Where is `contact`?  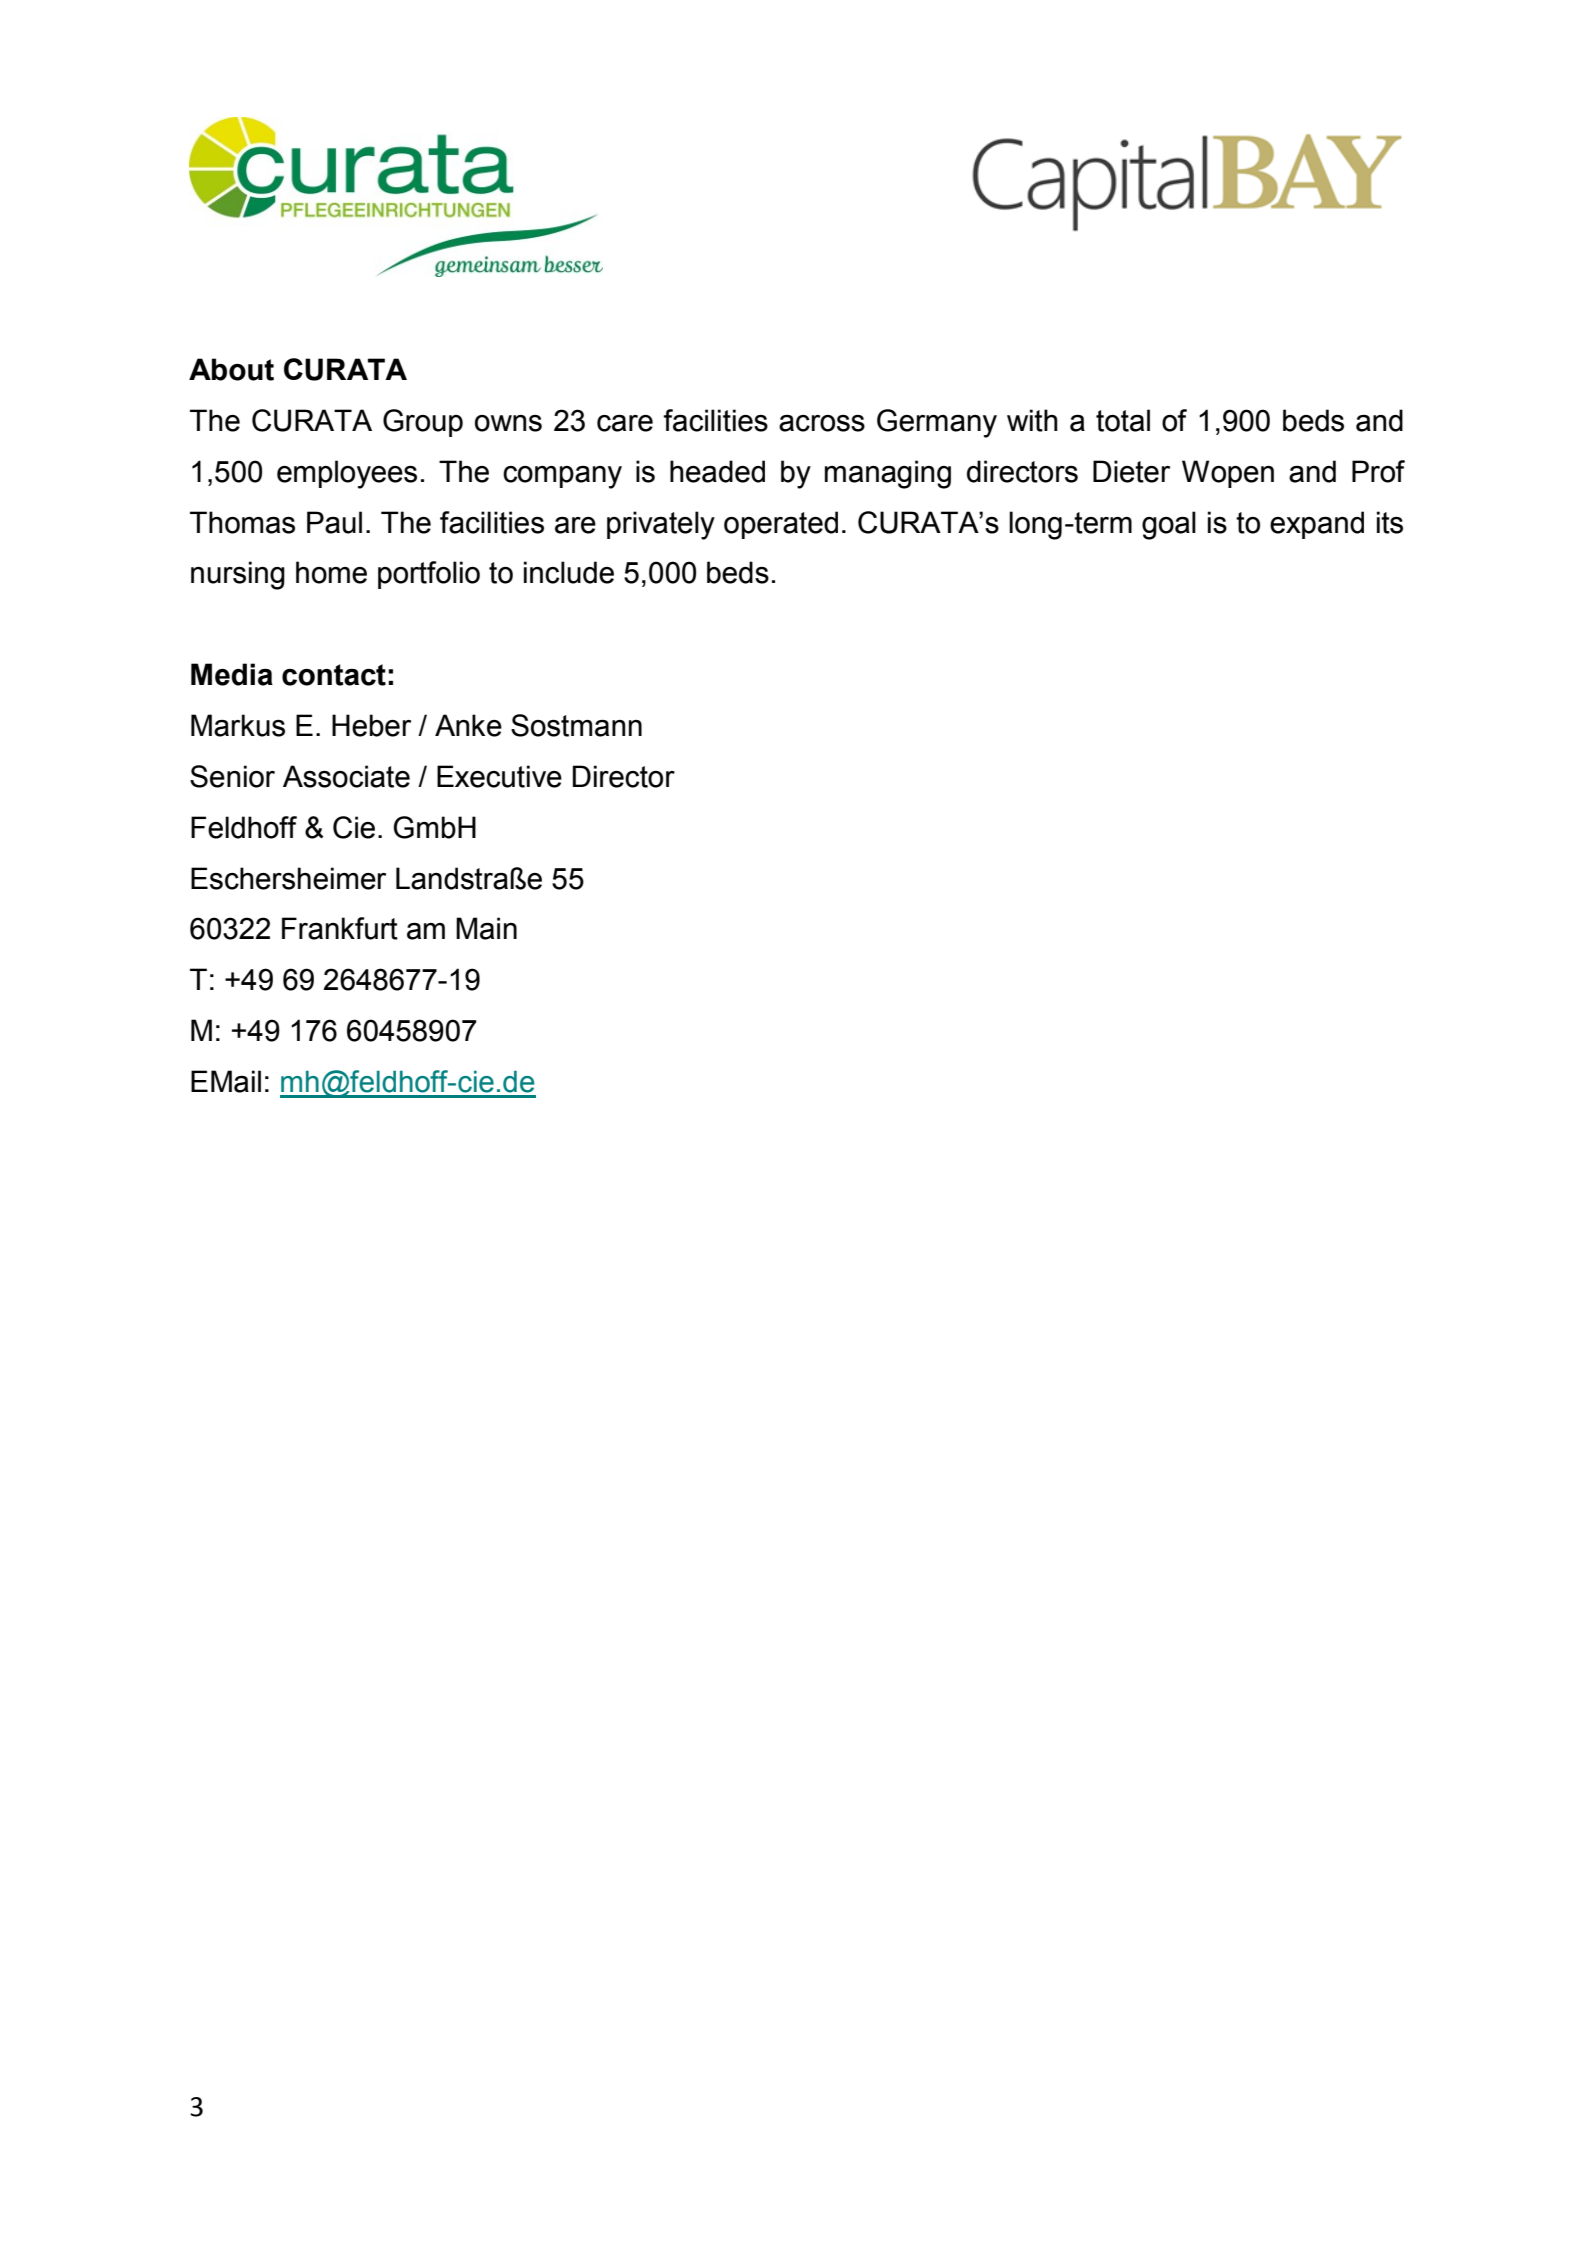
contact is located at coordinates (334, 675).
